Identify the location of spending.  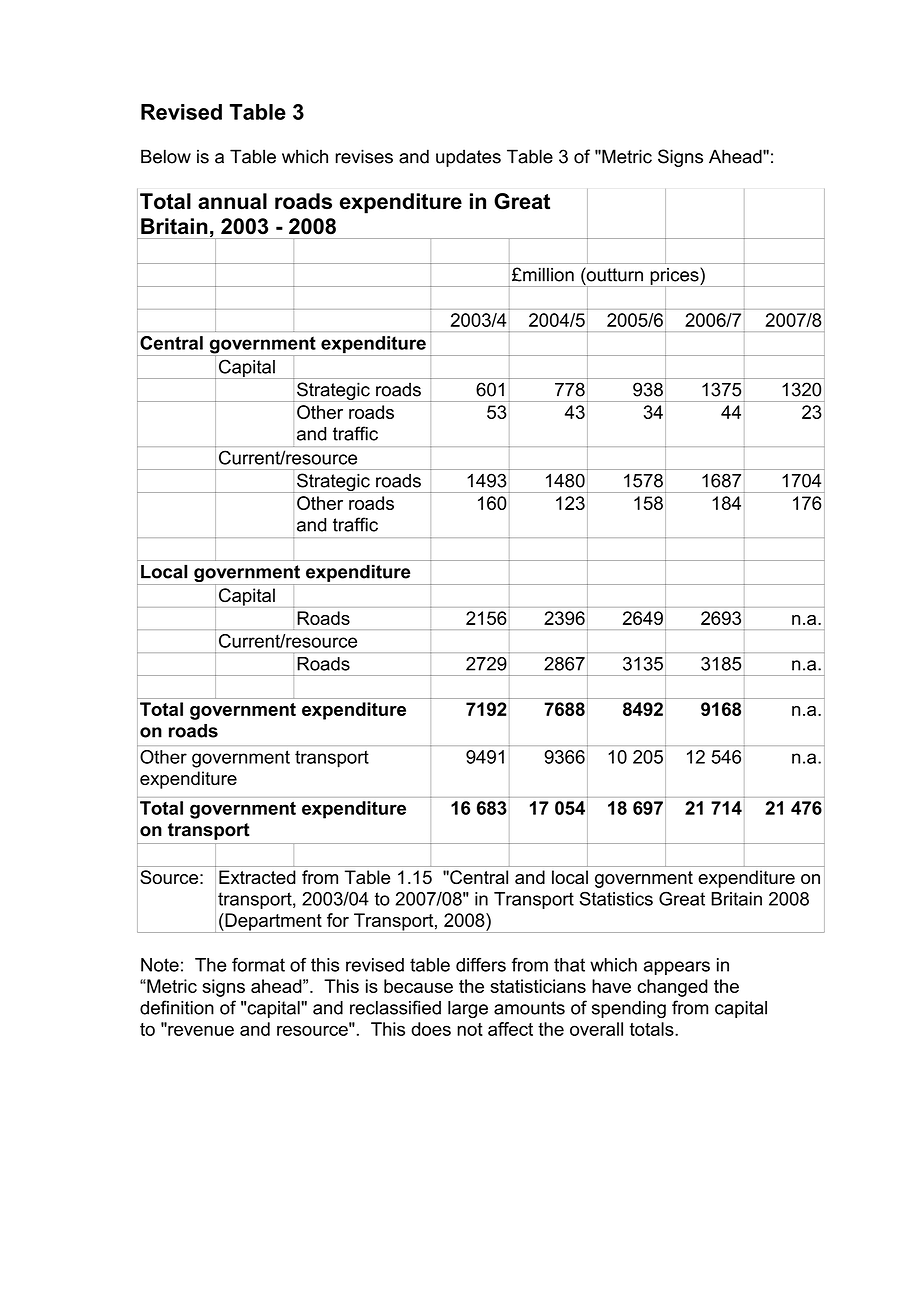
(629, 1009).
